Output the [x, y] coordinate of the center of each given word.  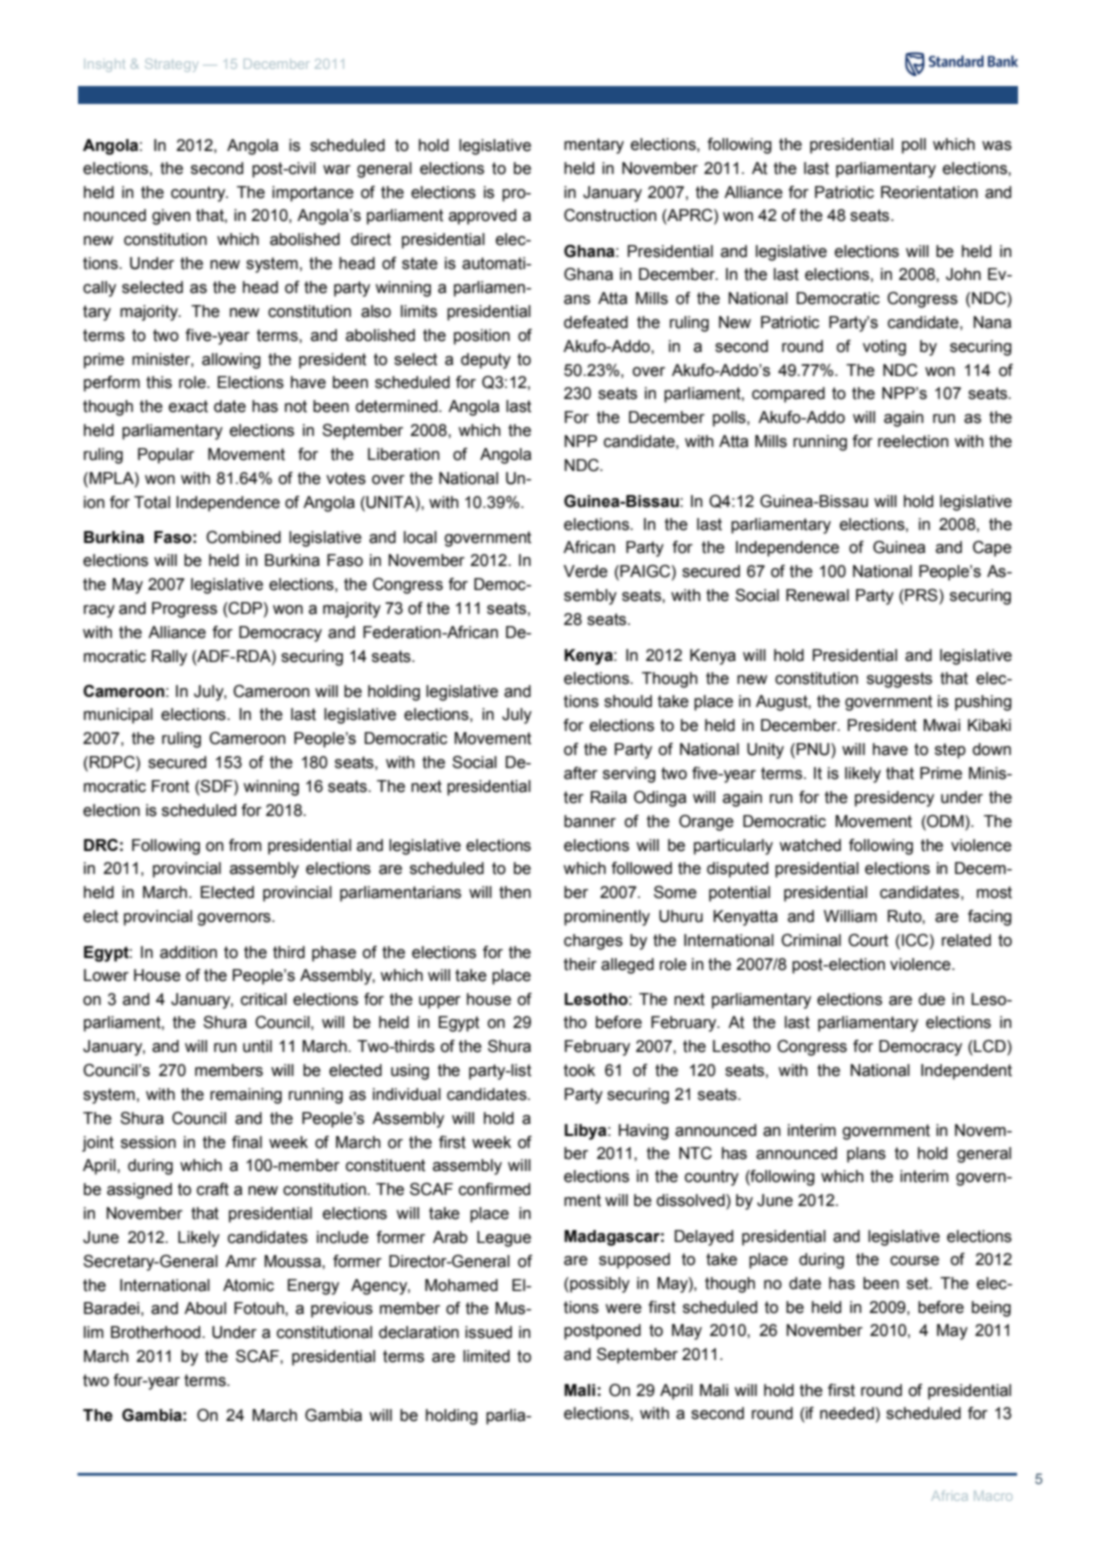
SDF [217, 786]
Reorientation [929, 192]
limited [486, 1356]
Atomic [248, 1285]
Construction [610, 215]
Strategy [171, 65]
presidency [894, 799]
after [581, 773]
